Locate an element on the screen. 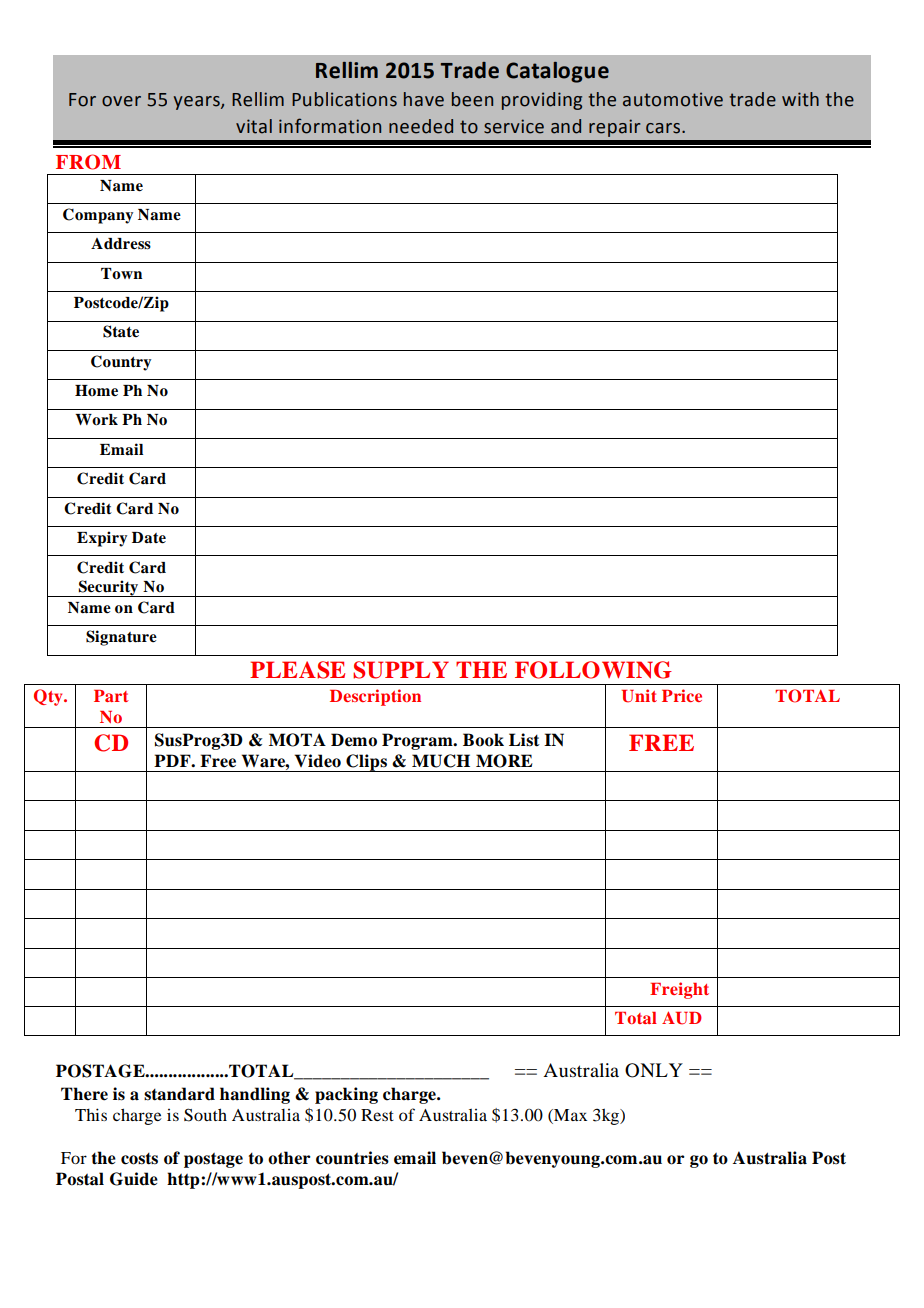 This screenshot has width=924, height=1308. over is located at coordinates (121, 101).
